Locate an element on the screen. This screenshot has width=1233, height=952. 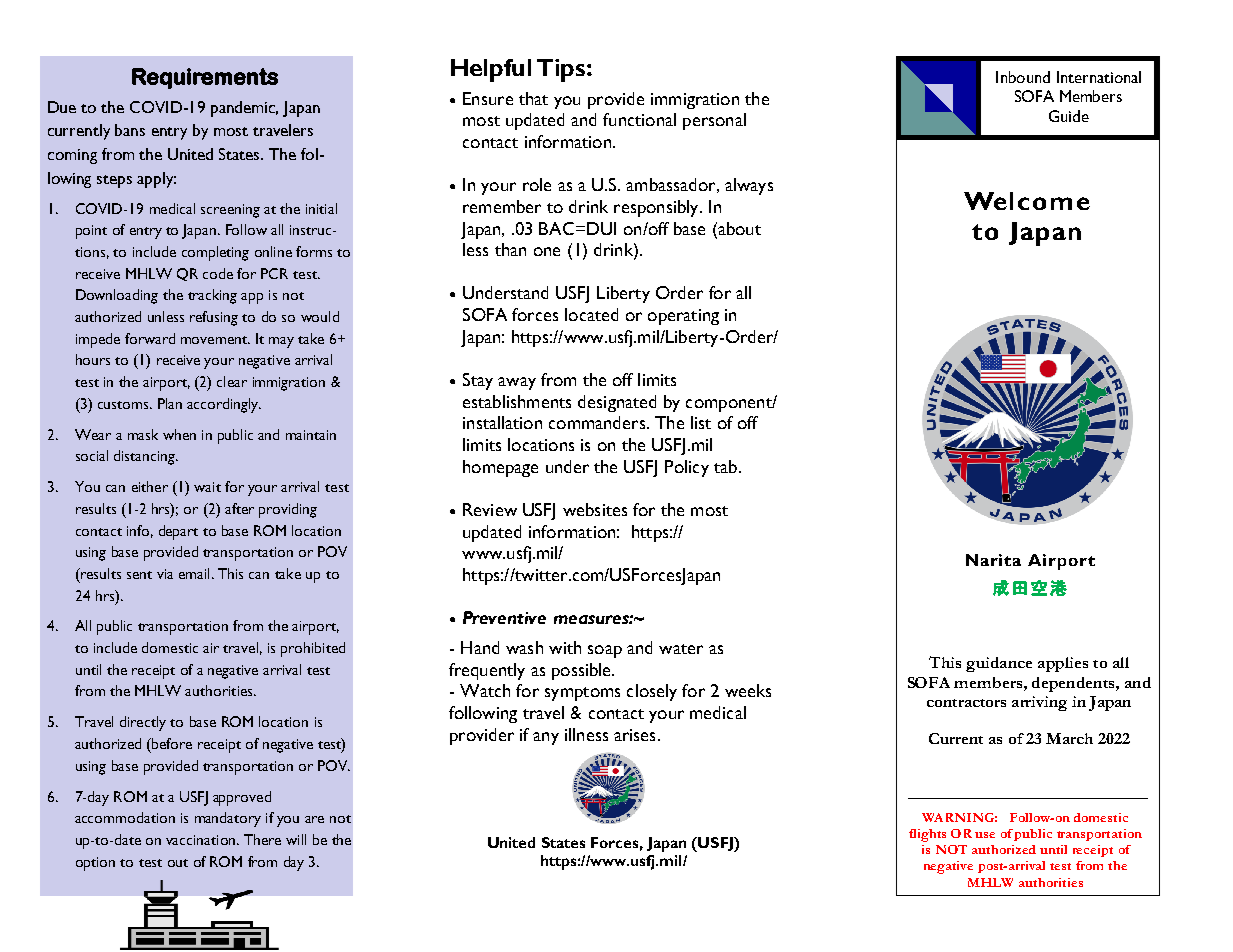
that is located at coordinates (533, 98).
